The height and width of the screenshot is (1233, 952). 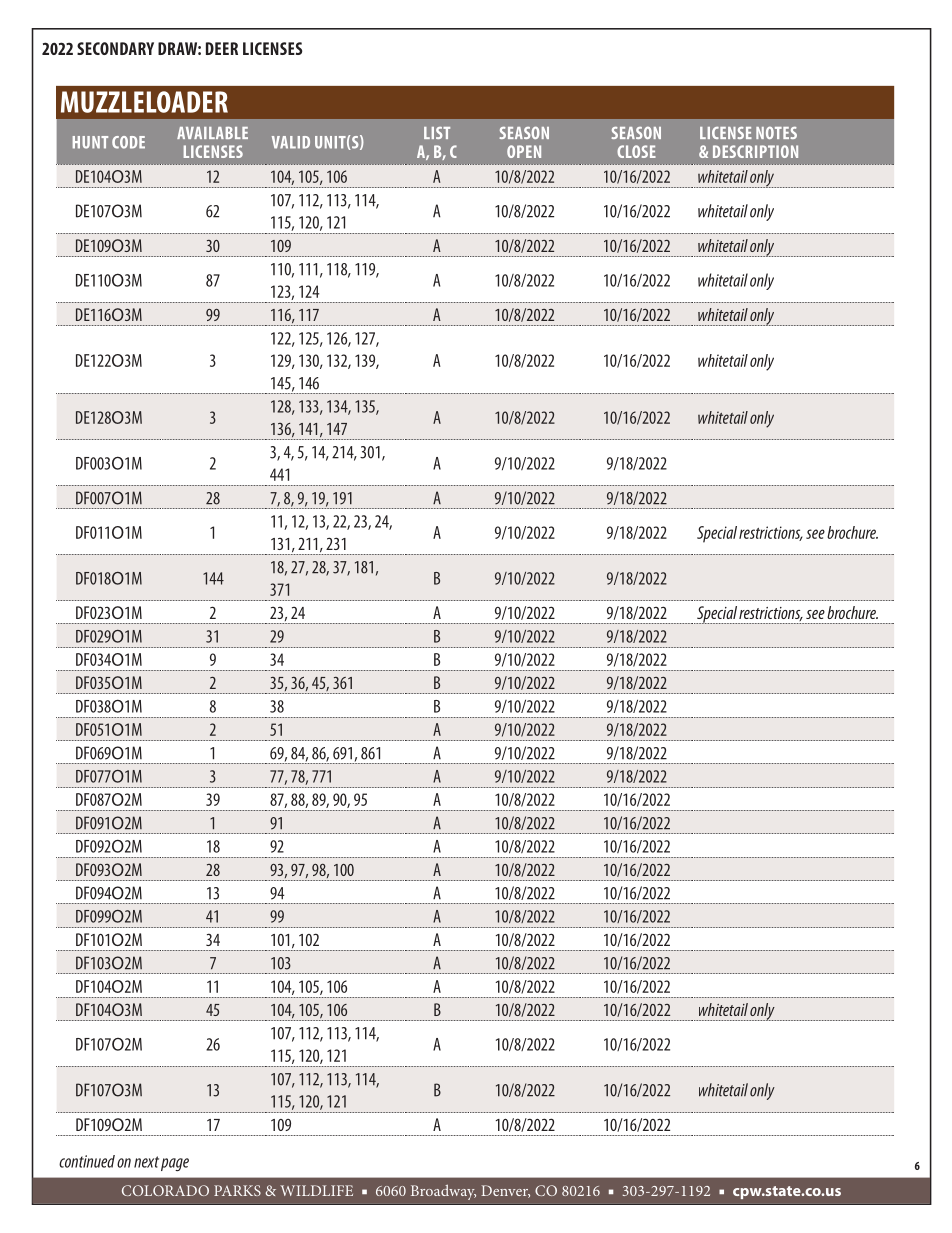 What do you see at coordinates (437, 133) in the screenshot?
I see `LIST` at bounding box center [437, 133].
